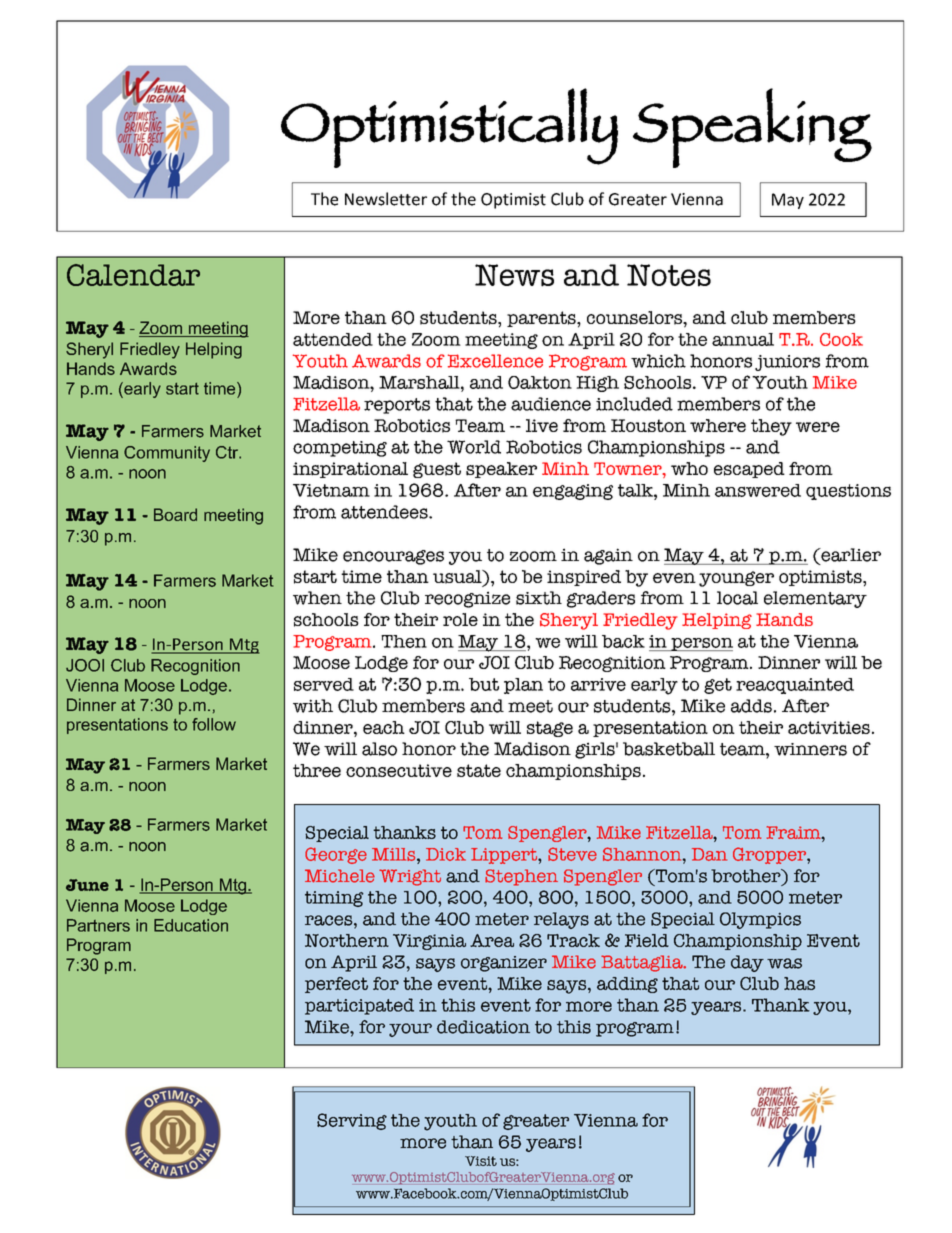  Describe the element at coordinates (709, 854) in the document. I see `Dan` at that location.
